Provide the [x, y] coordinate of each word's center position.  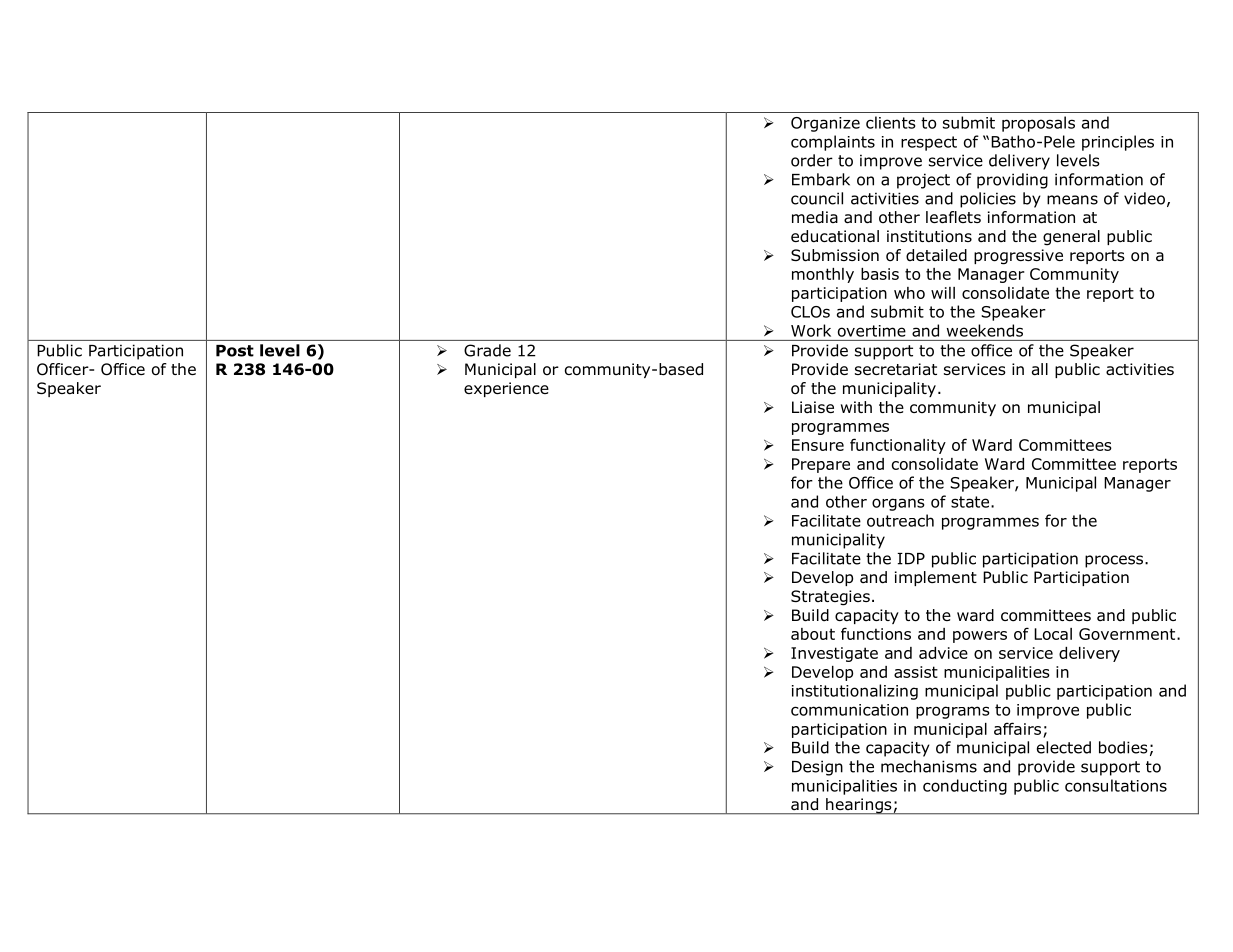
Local [1053, 634]
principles [1118, 143]
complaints [833, 143]
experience [506, 389]
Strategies [830, 598]
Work [811, 330]
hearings [859, 806]
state [971, 502]
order [812, 160]
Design [817, 768]
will [943, 293]
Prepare [821, 465]
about [813, 634]
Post [235, 351]
